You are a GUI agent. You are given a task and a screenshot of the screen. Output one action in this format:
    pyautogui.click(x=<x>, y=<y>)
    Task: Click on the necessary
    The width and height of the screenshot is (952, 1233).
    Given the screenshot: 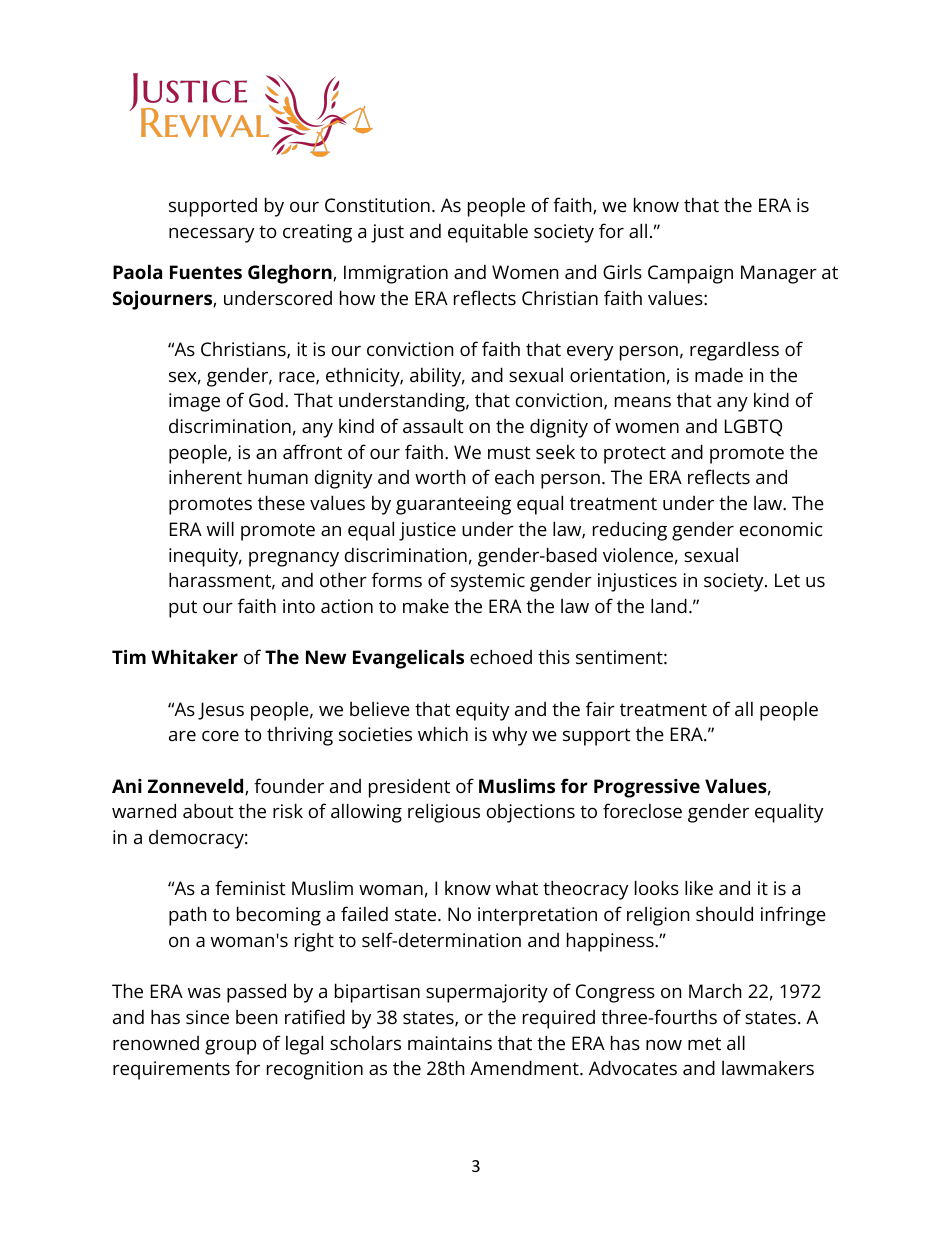 What is the action you would take?
    pyautogui.click(x=211, y=235)
